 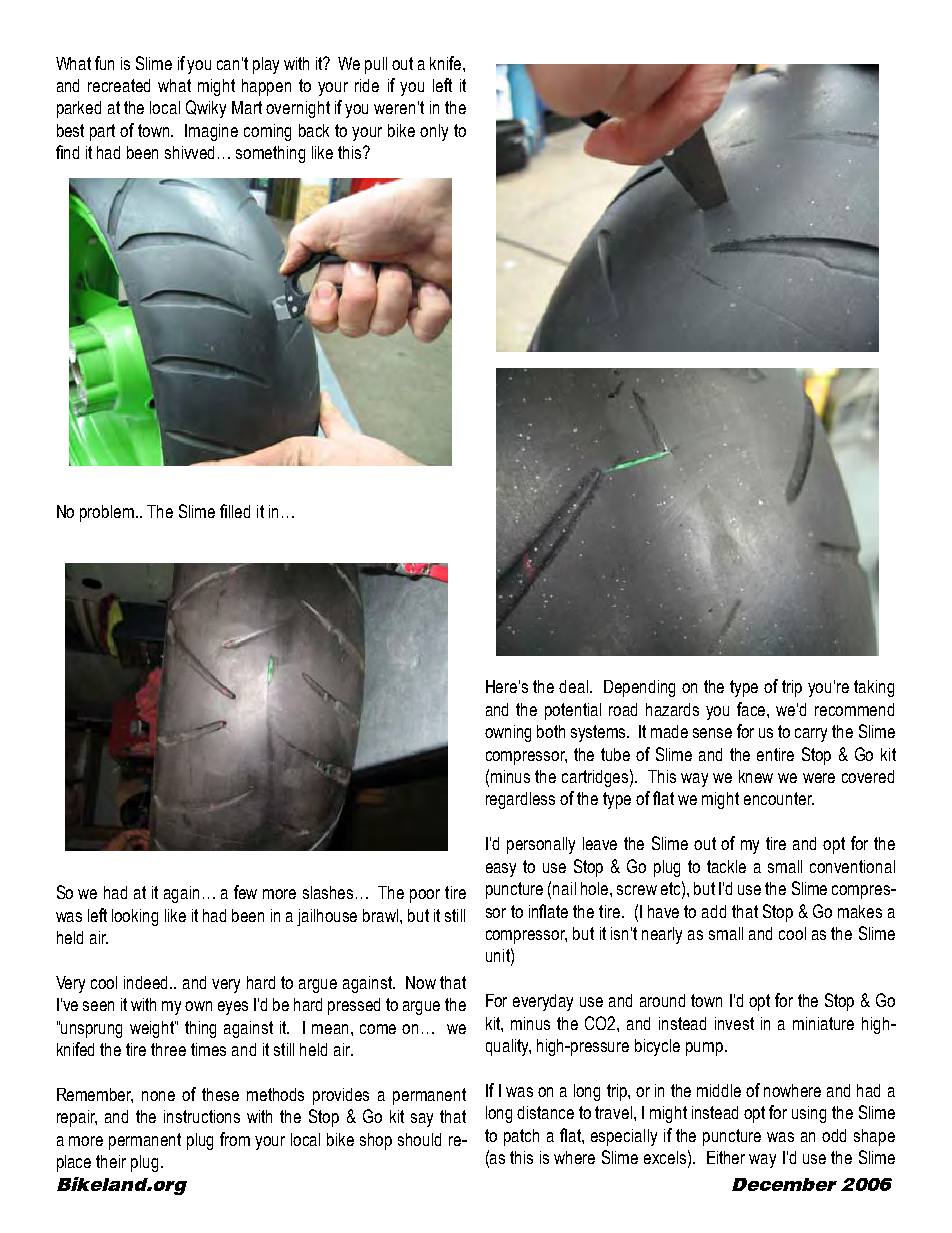 What do you see at coordinates (854, 709) in the screenshot?
I see `recommend` at bounding box center [854, 709].
